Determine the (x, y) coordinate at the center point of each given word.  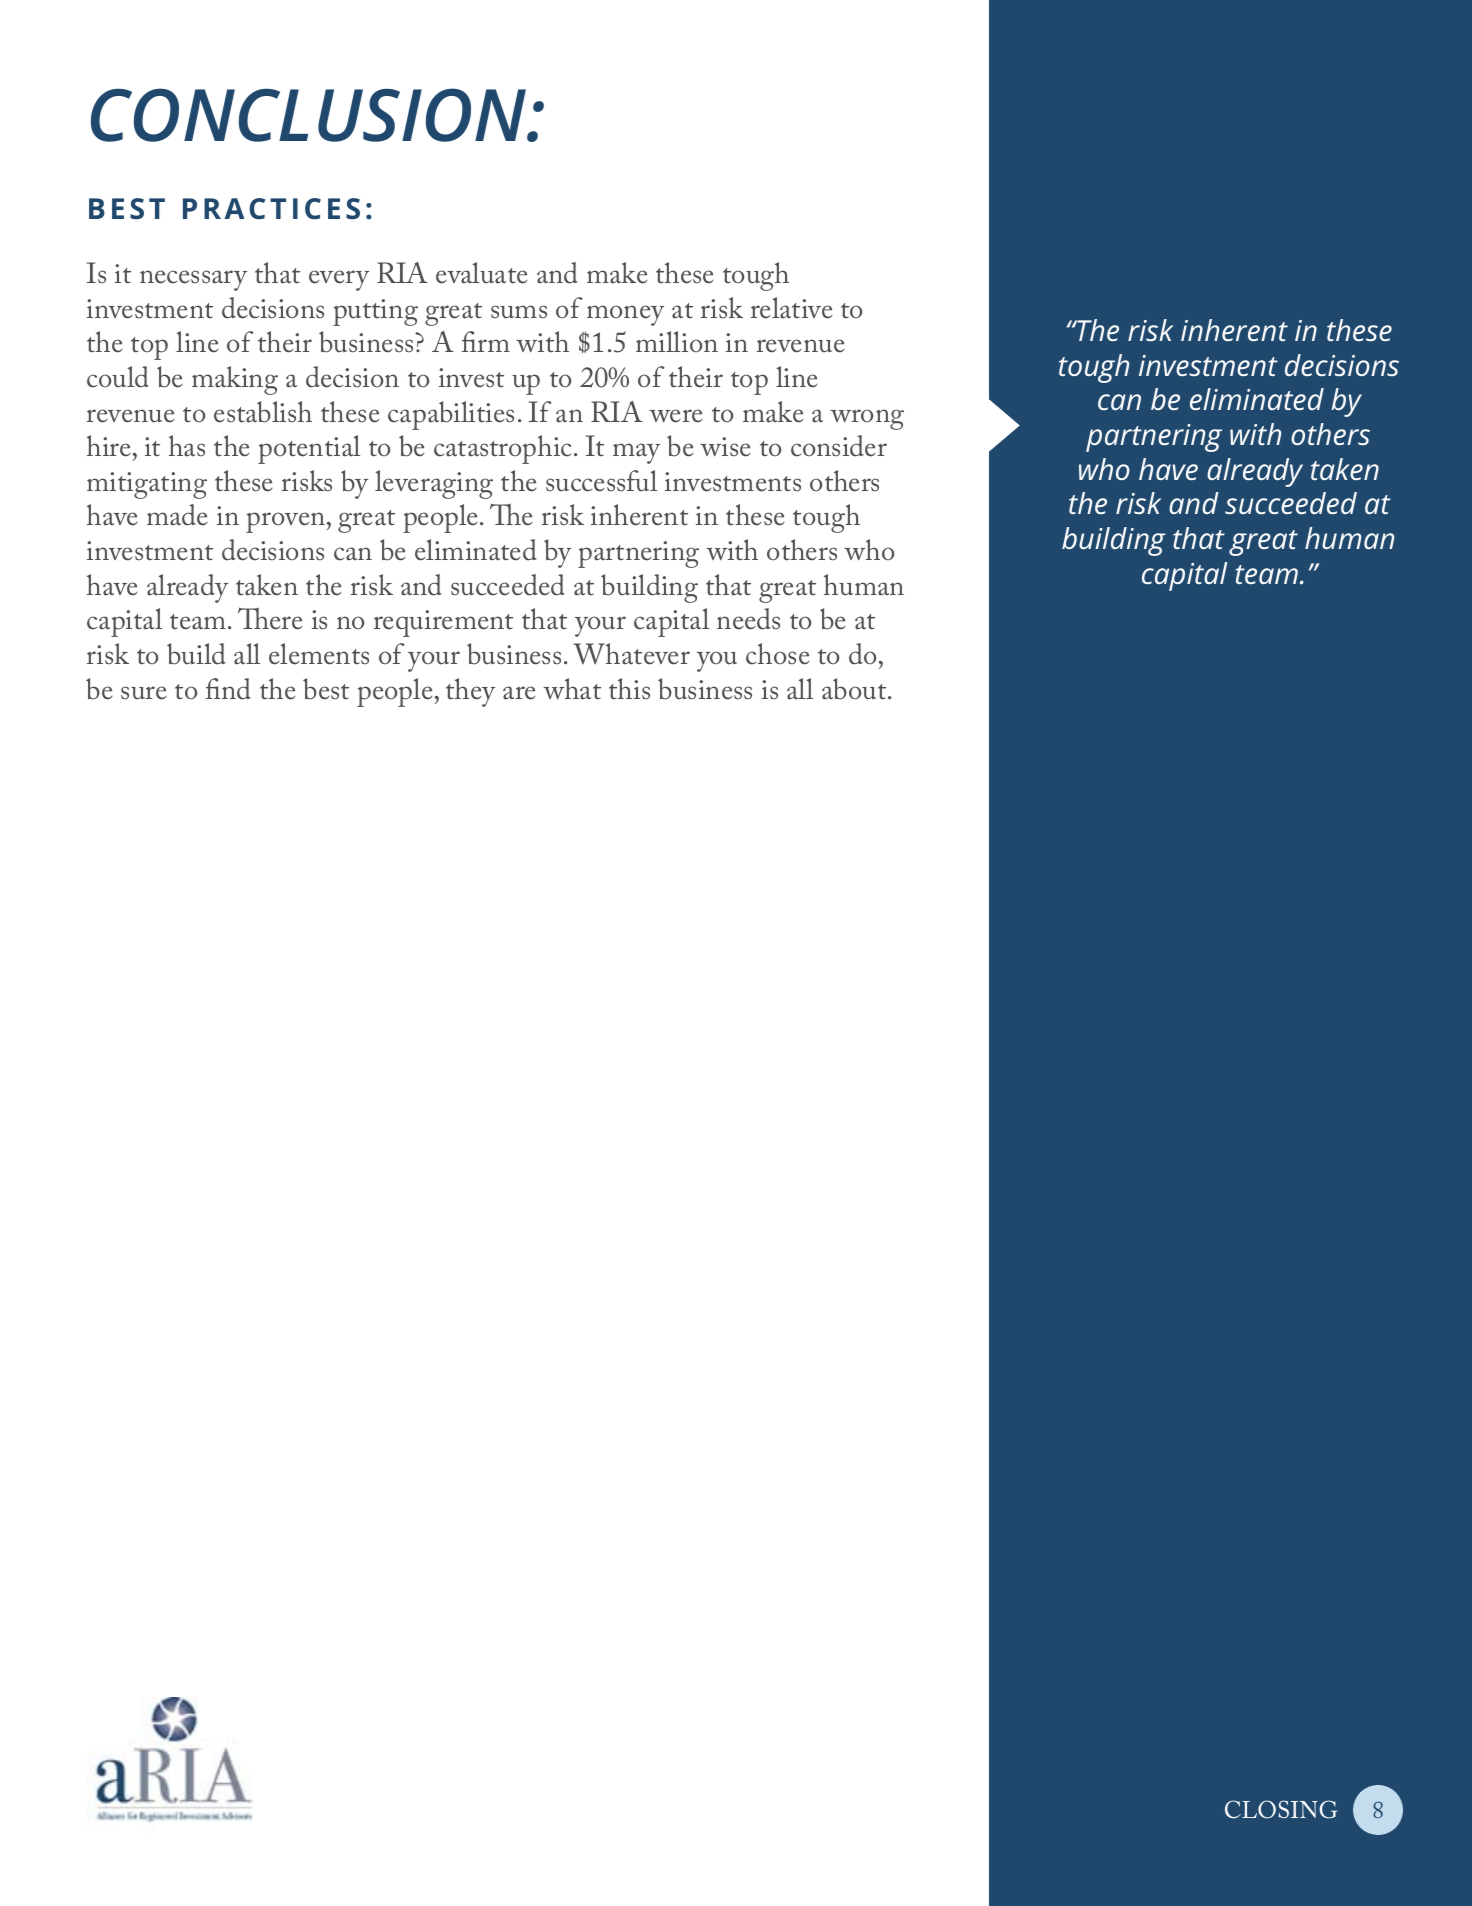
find (228, 689)
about (855, 689)
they (470, 692)
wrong (867, 419)
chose (778, 654)
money (625, 315)
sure (144, 693)
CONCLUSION (310, 115)
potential (309, 449)
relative (792, 308)
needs (748, 619)
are (519, 693)
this (629, 689)
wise (725, 447)
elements (319, 654)
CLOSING (1281, 1809)
